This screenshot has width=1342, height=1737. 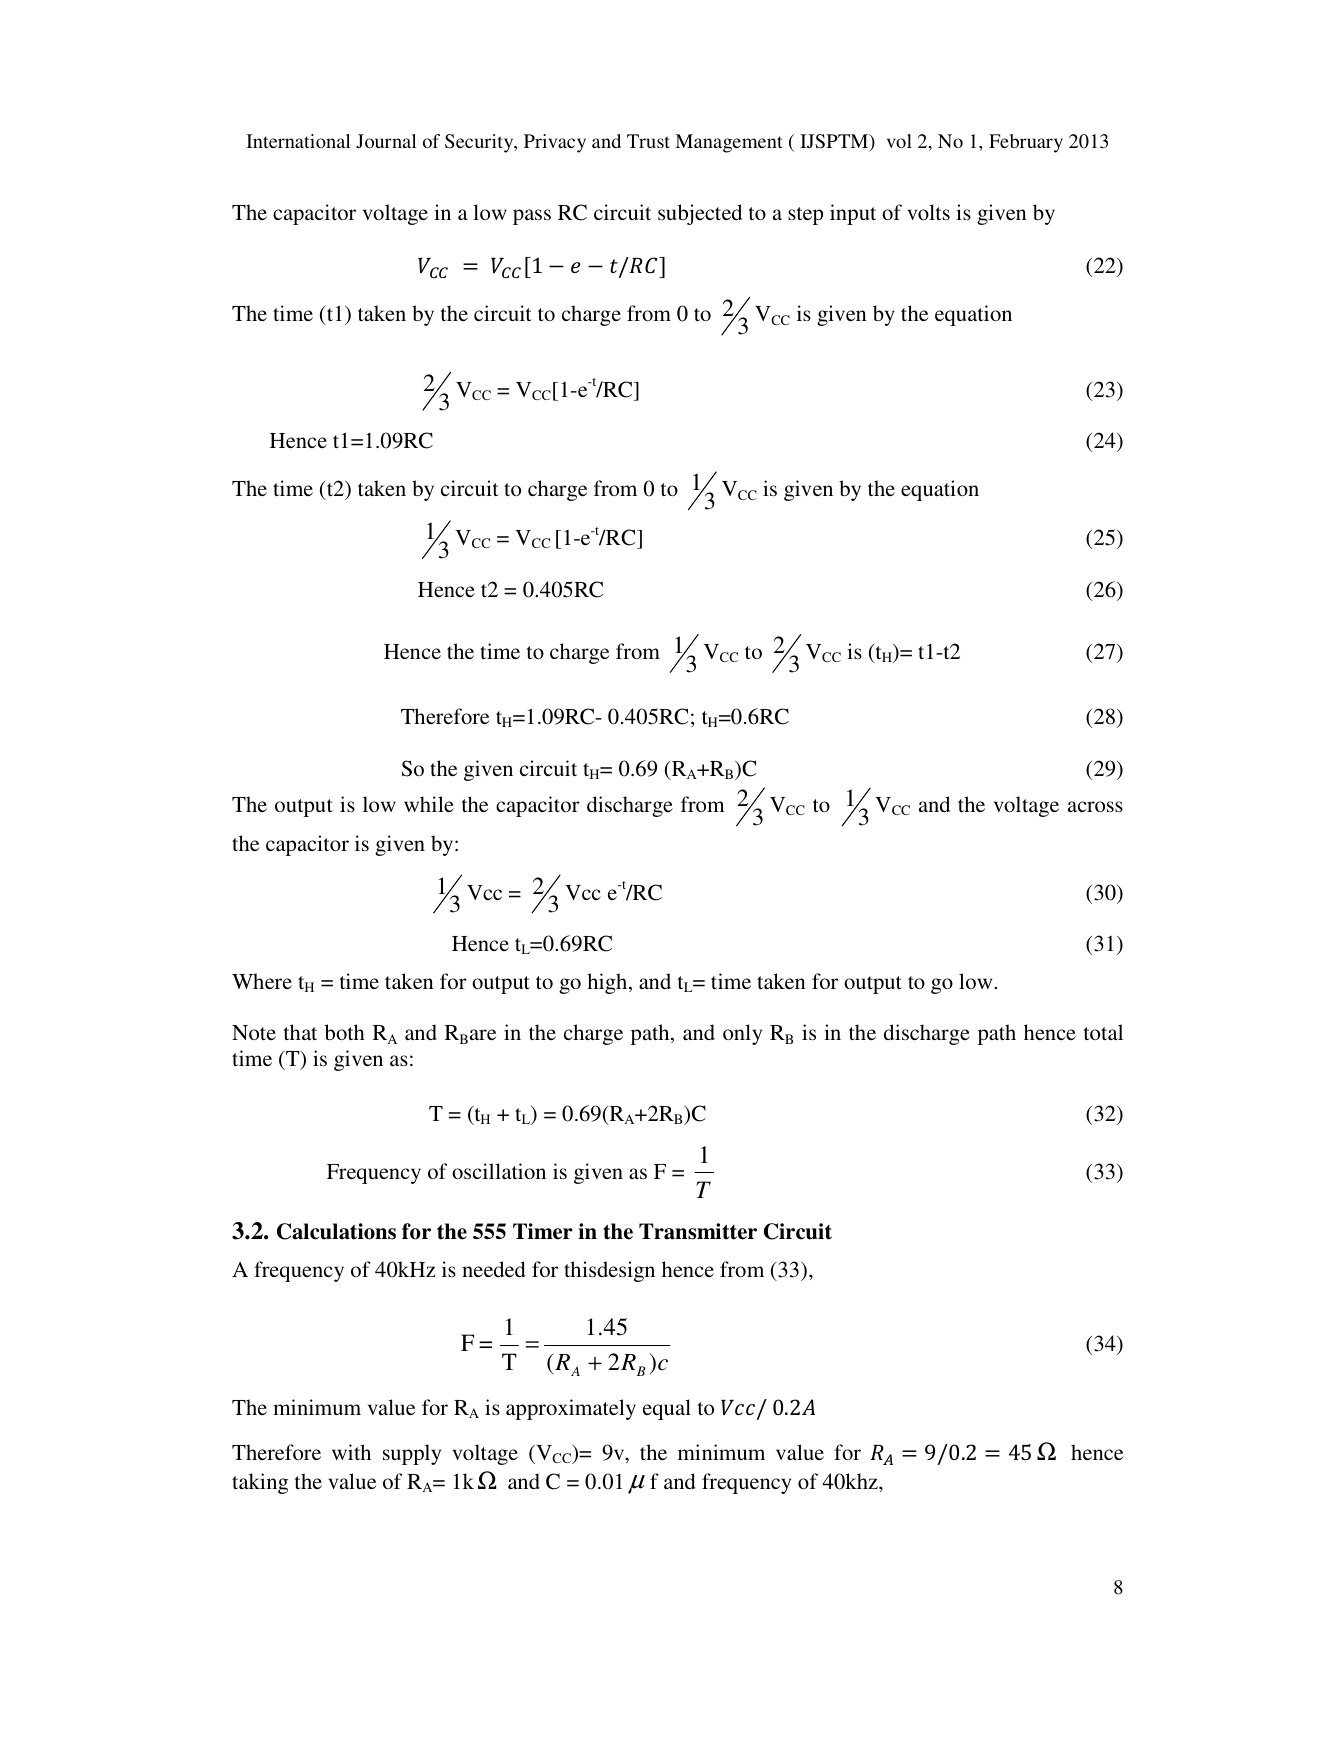 What do you see at coordinates (262, 981) in the screenshot?
I see `Where` at bounding box center [262, 981].
